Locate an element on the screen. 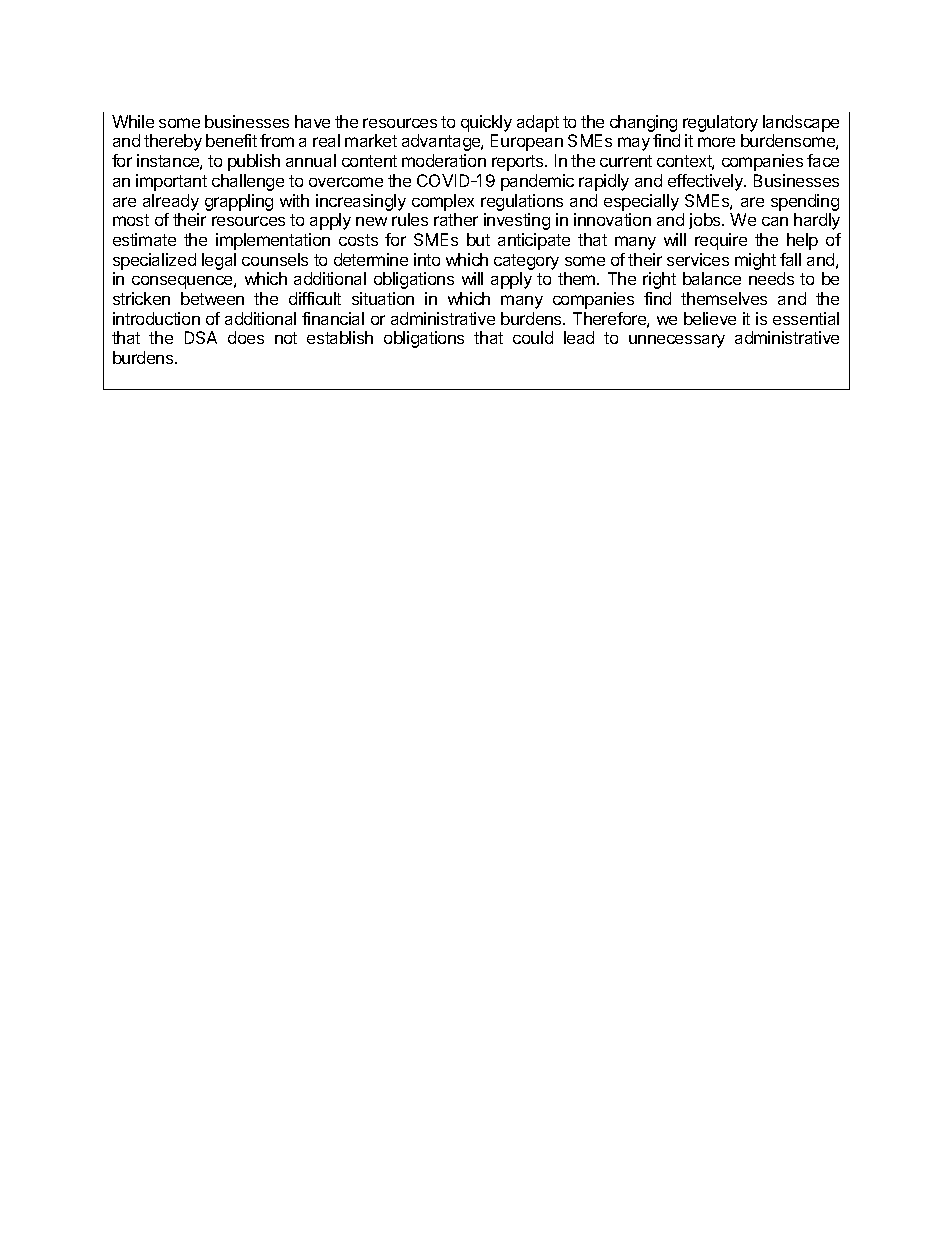 This screenshot has width=952, height=1233. estimate is located at coordinates (144, 239).
